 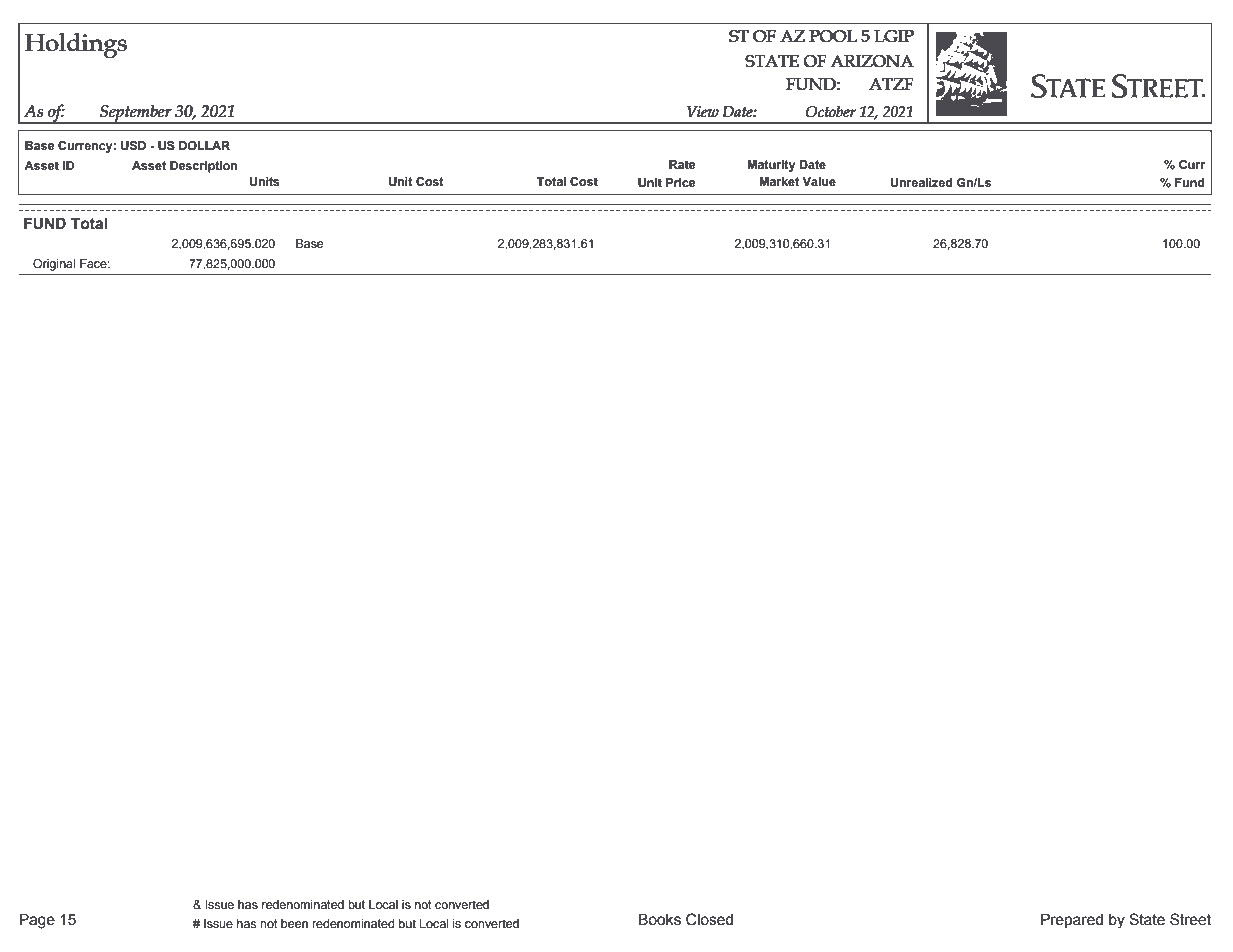 What do you see at coordinates (921, 183) in the screenshot?
I see `Unrealized` at bounding box center [921, 183].
